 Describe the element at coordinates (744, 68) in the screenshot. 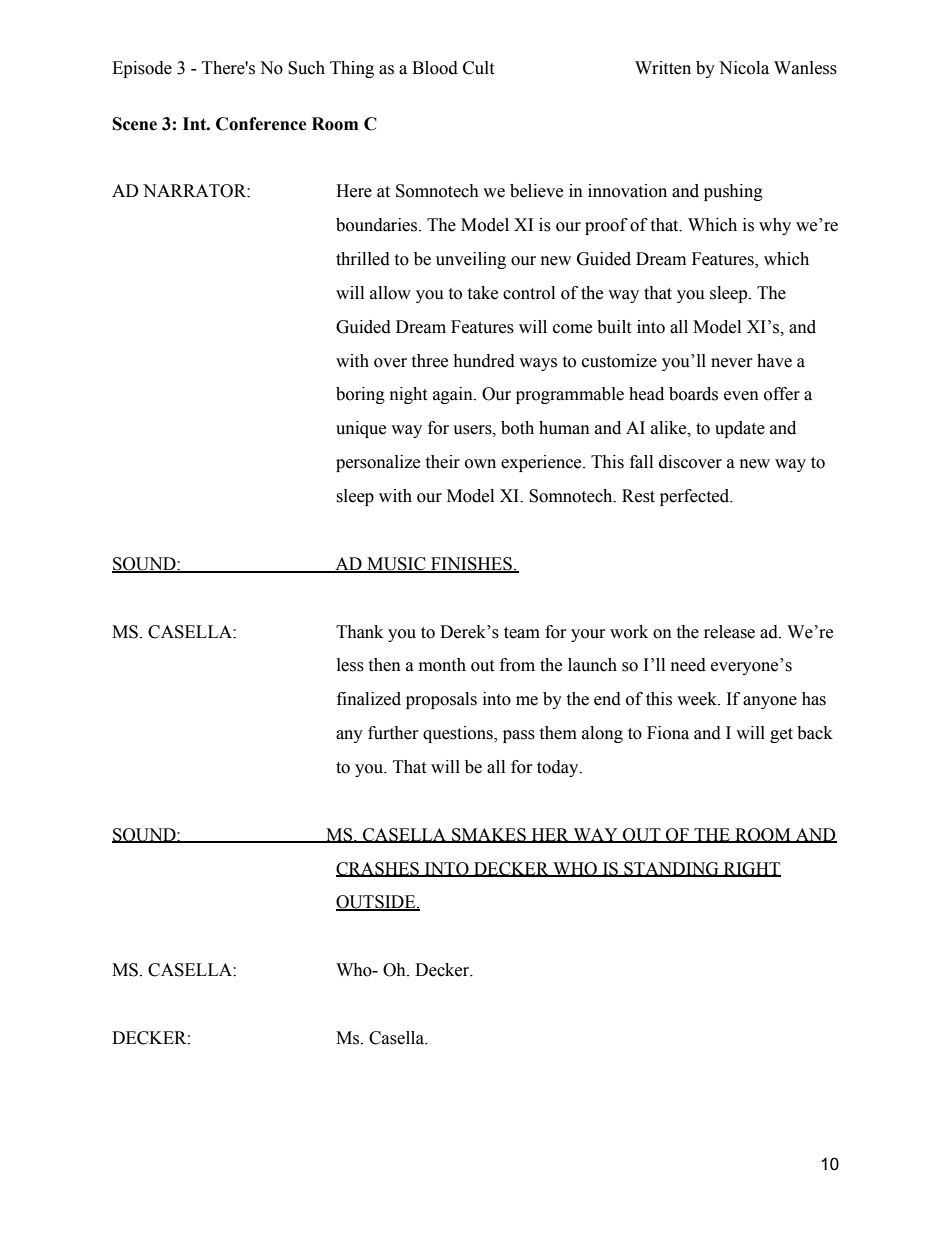

I see `Nicola` at that location.
